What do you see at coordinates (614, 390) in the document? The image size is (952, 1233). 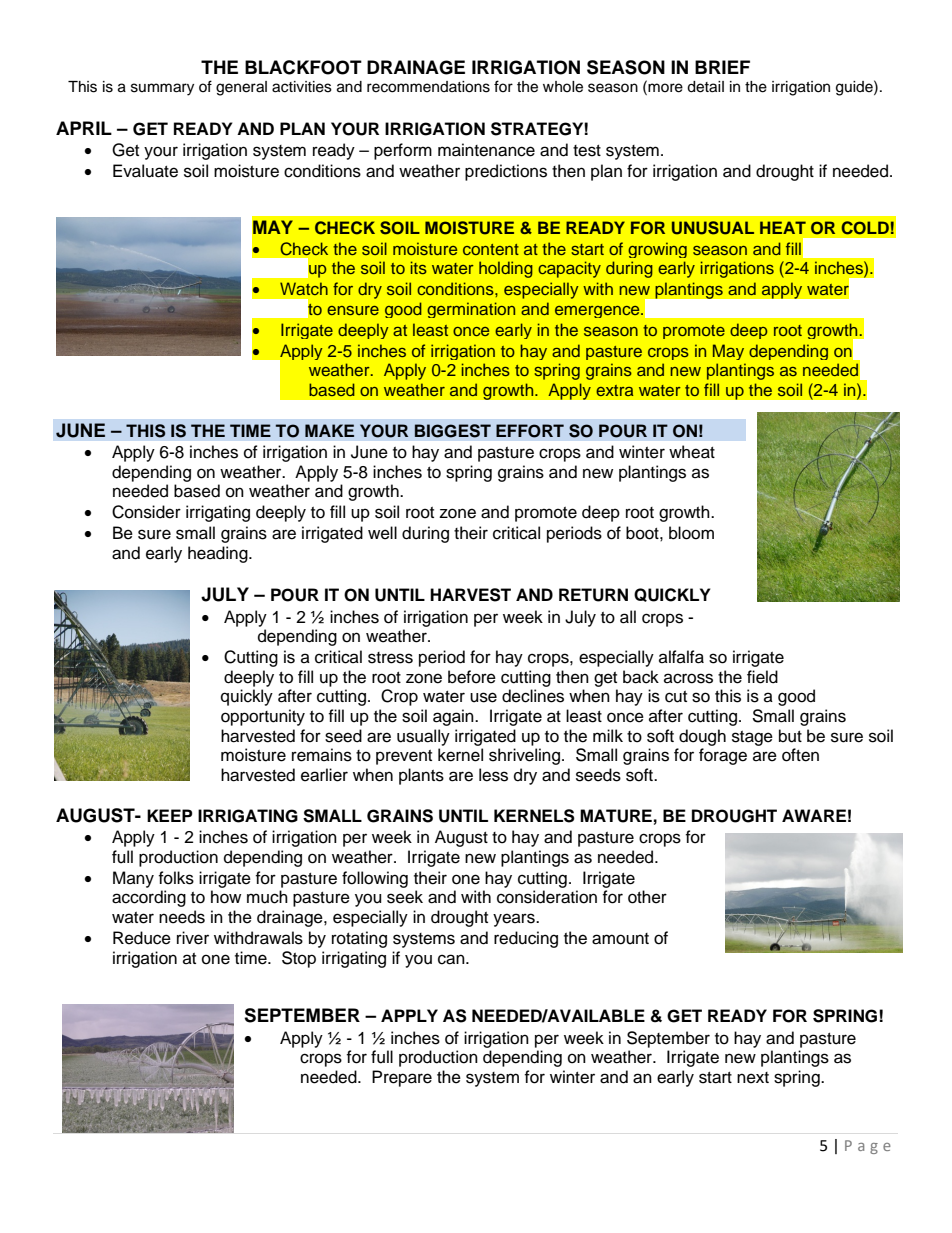 I see `extra` at bounding box center [614, 390].
